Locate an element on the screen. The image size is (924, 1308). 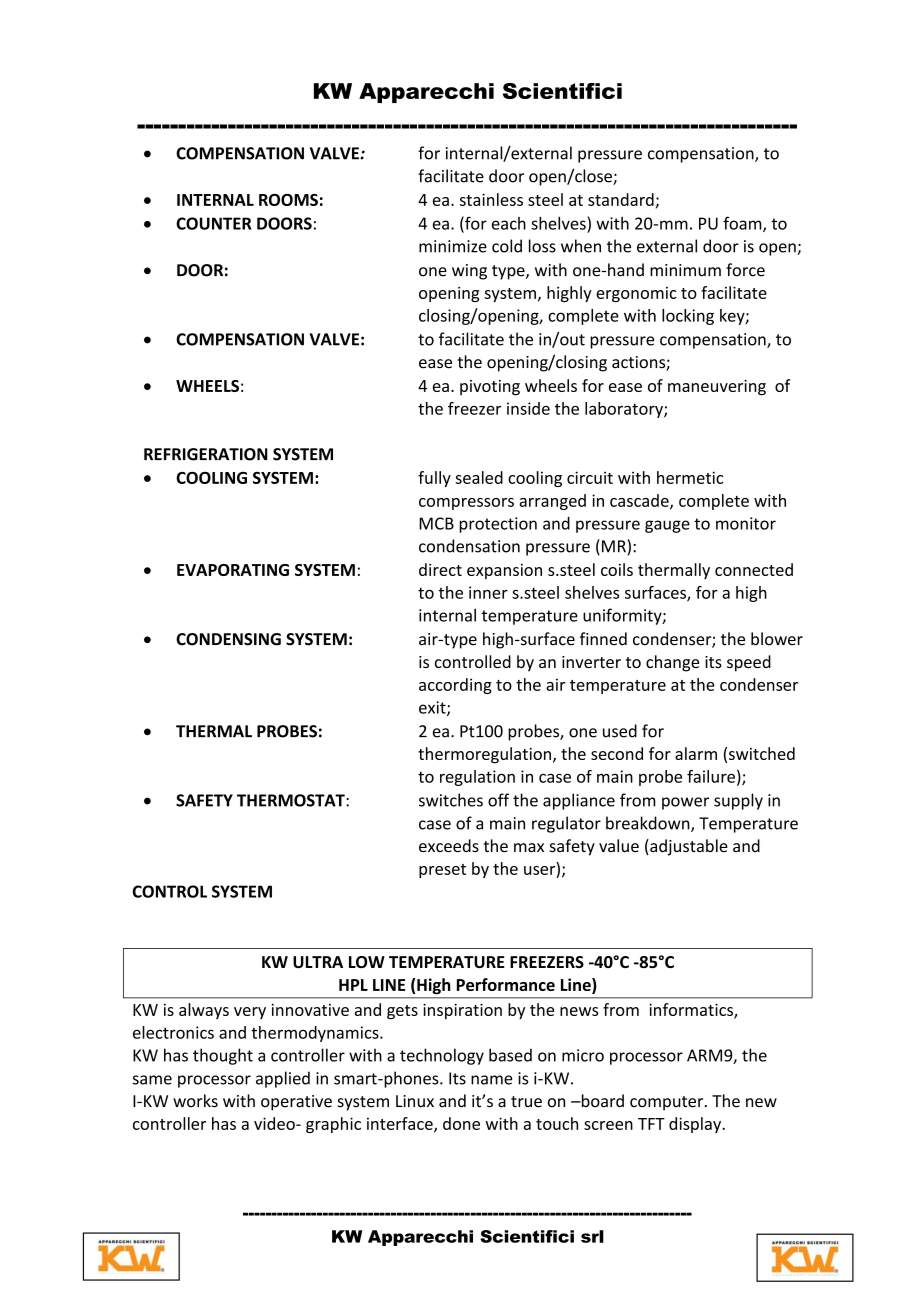
COUNTER is located at coordinates (213, 223).
